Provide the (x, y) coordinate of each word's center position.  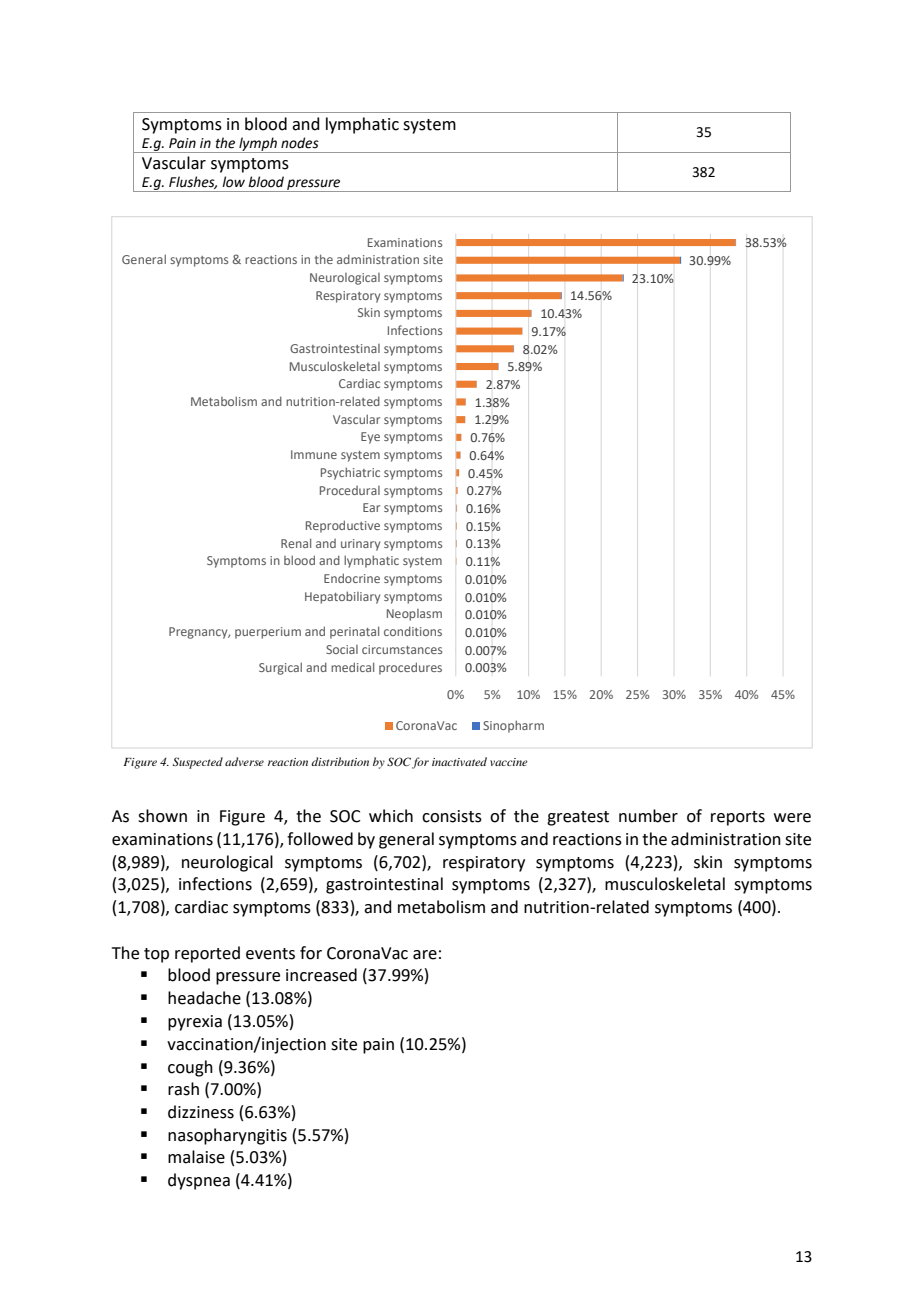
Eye (370, 438)
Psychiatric (350, 473)
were (792, 818)
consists (452, 816)
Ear (371, 507)
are (425, 955)
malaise (196, 1157)
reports (738, 818)
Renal (296, 543)
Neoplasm (414, 615)
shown (162, 816)
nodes (300, 143)
